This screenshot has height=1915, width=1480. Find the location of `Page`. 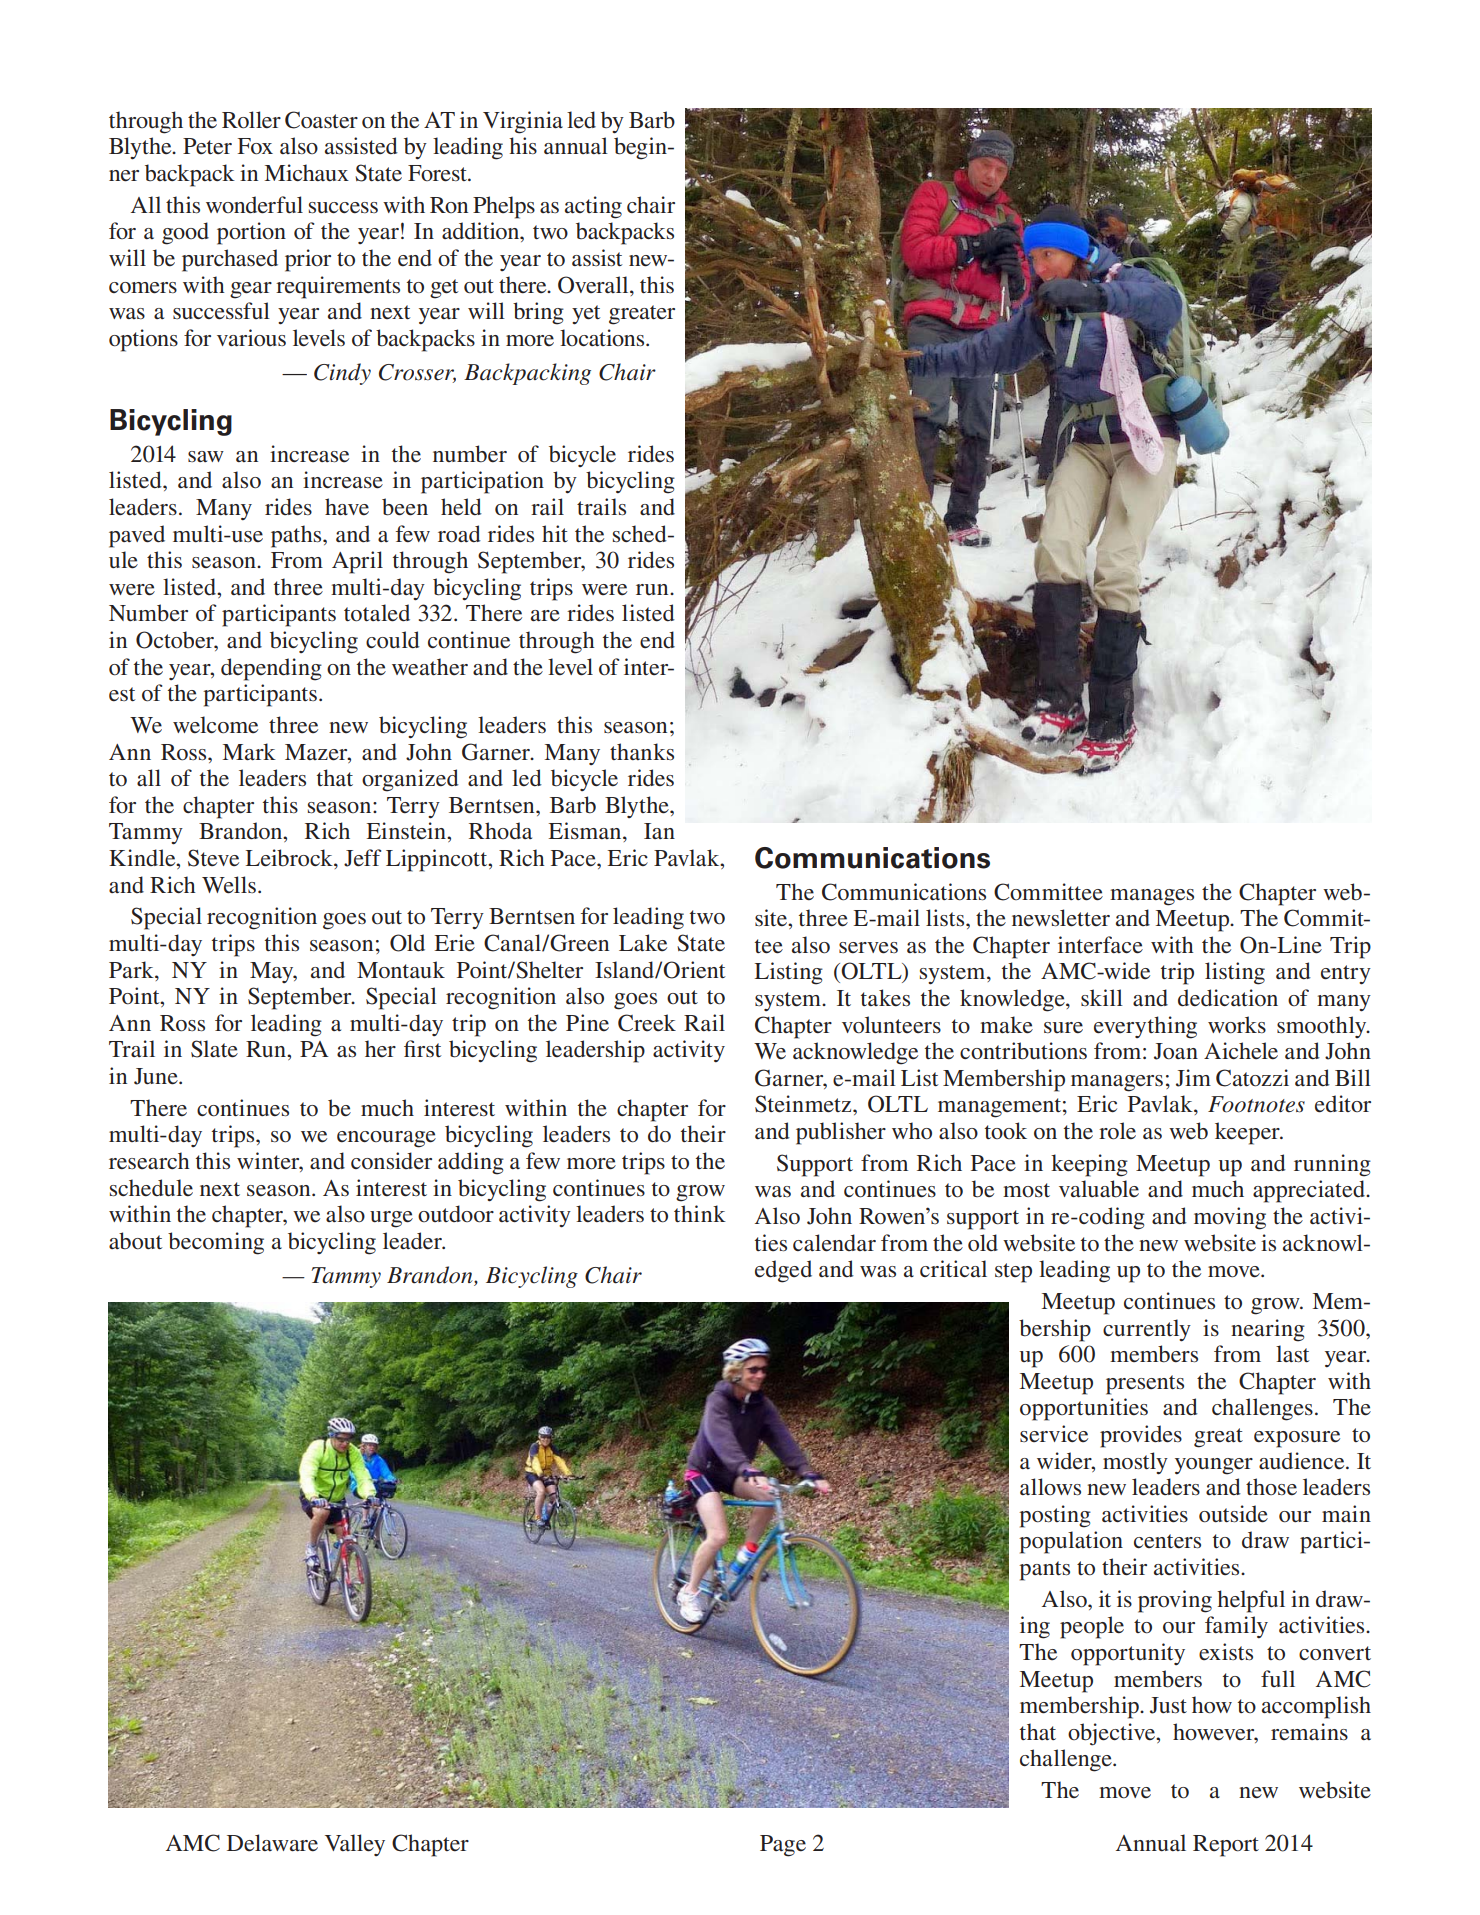

Page is located at coordinates (783, 1846).
